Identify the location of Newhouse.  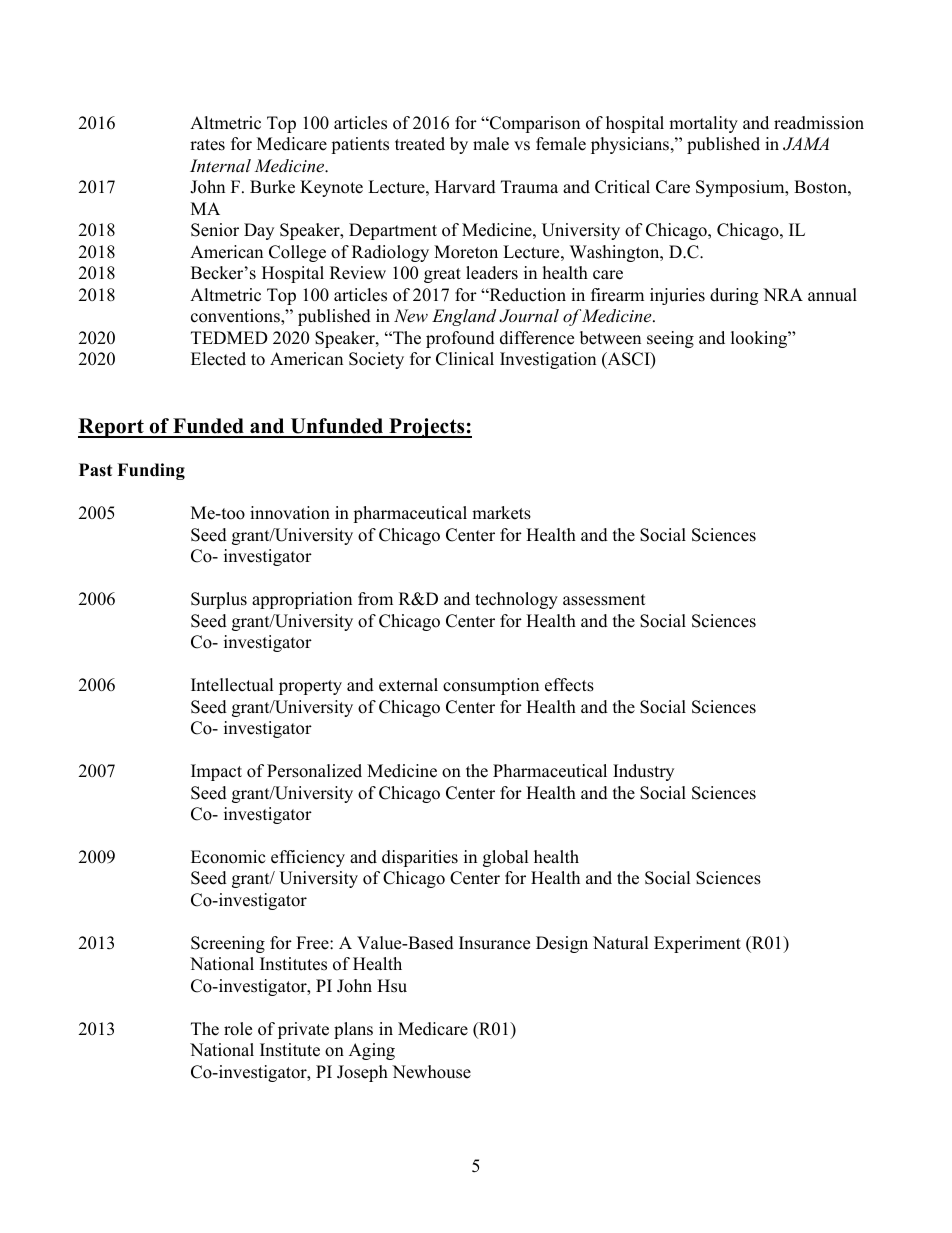
(431, 1072).
